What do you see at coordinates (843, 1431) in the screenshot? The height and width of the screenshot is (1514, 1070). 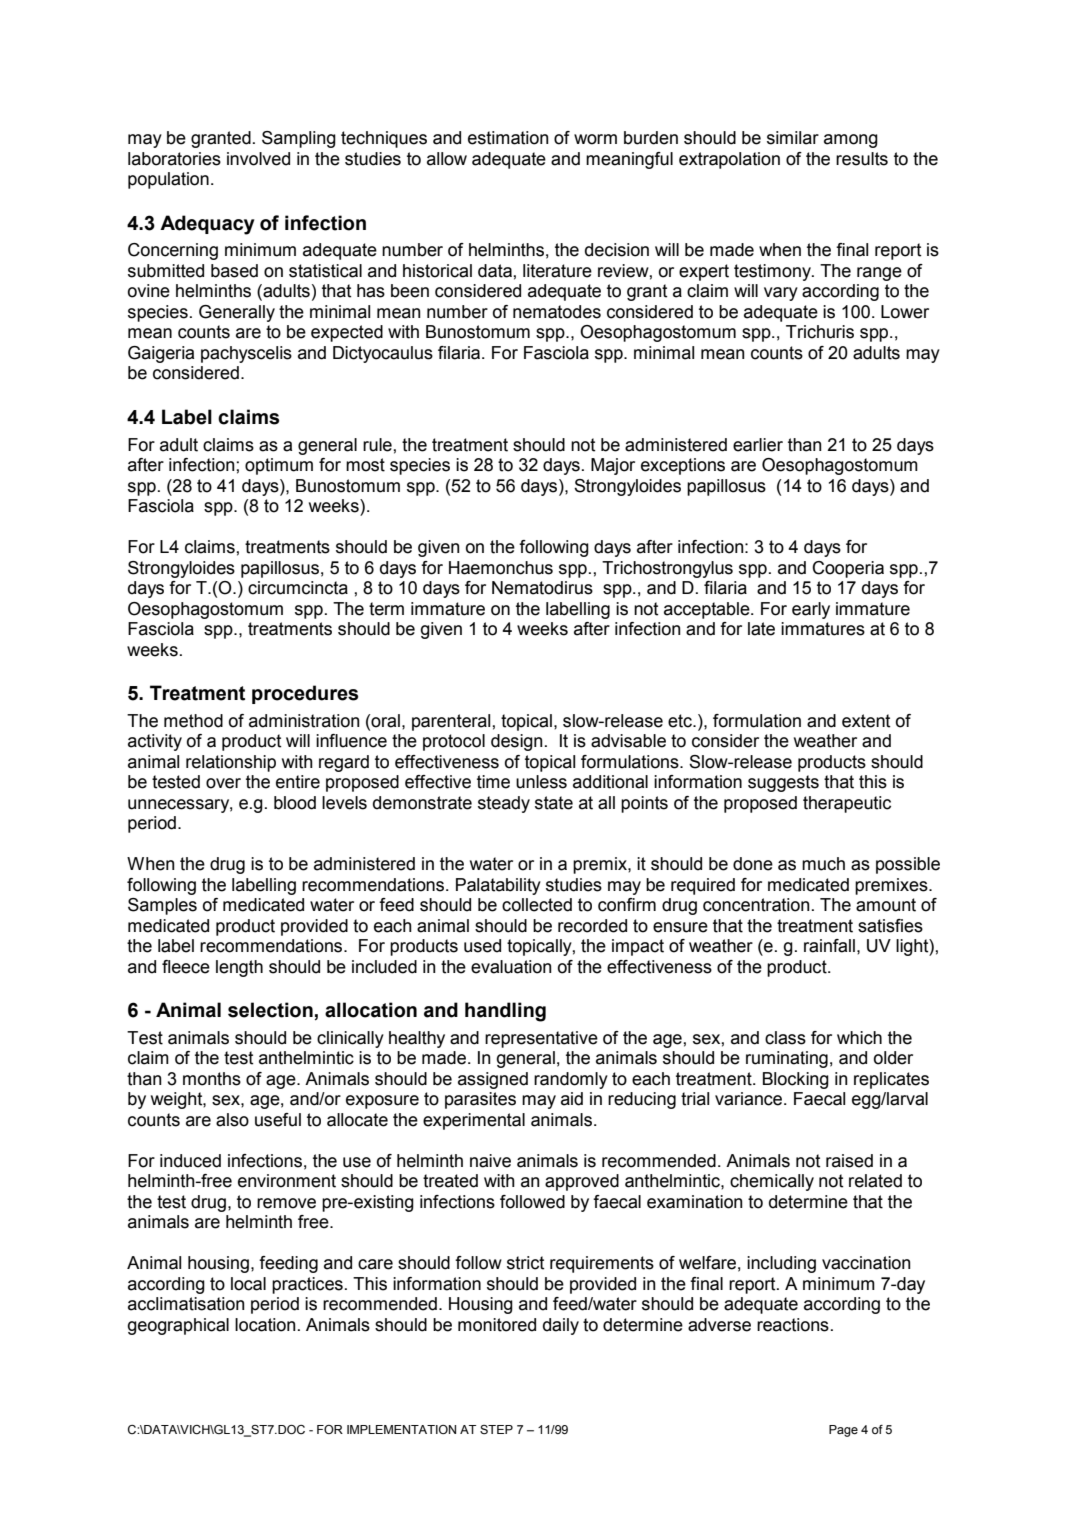 I see `Page` at bounding box center [843, 1431].
